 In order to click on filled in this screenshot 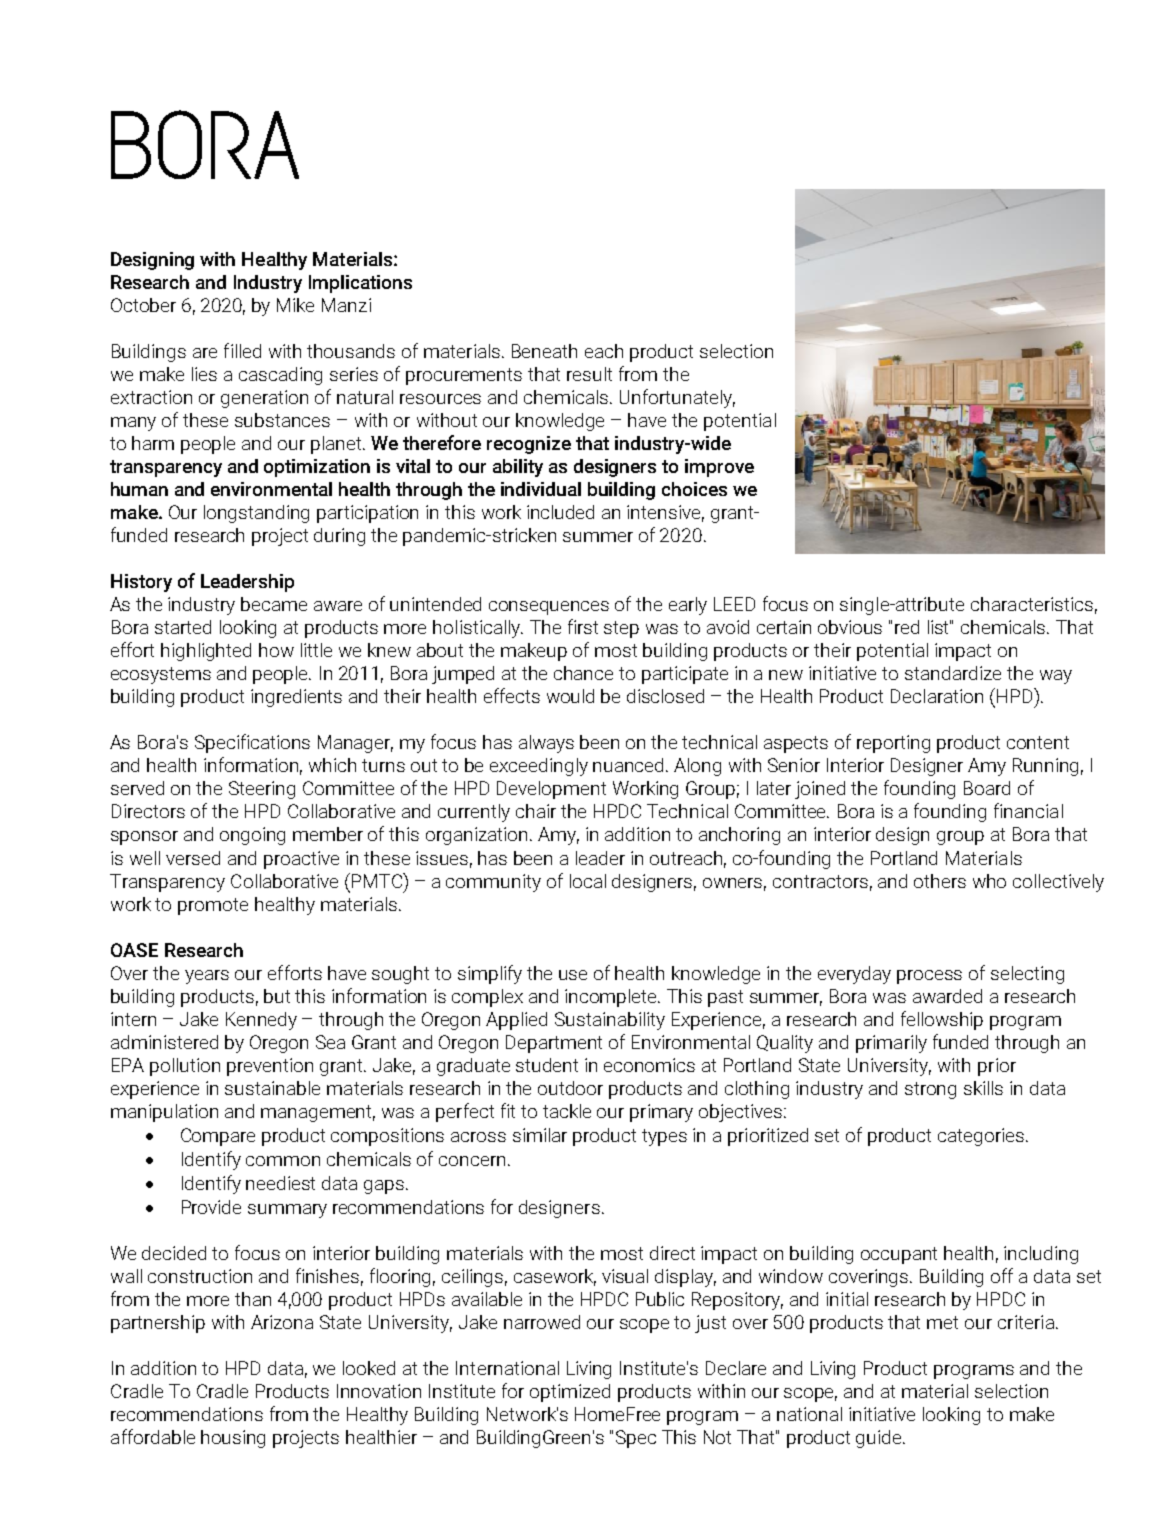, I will do `click(242, 350)`.
